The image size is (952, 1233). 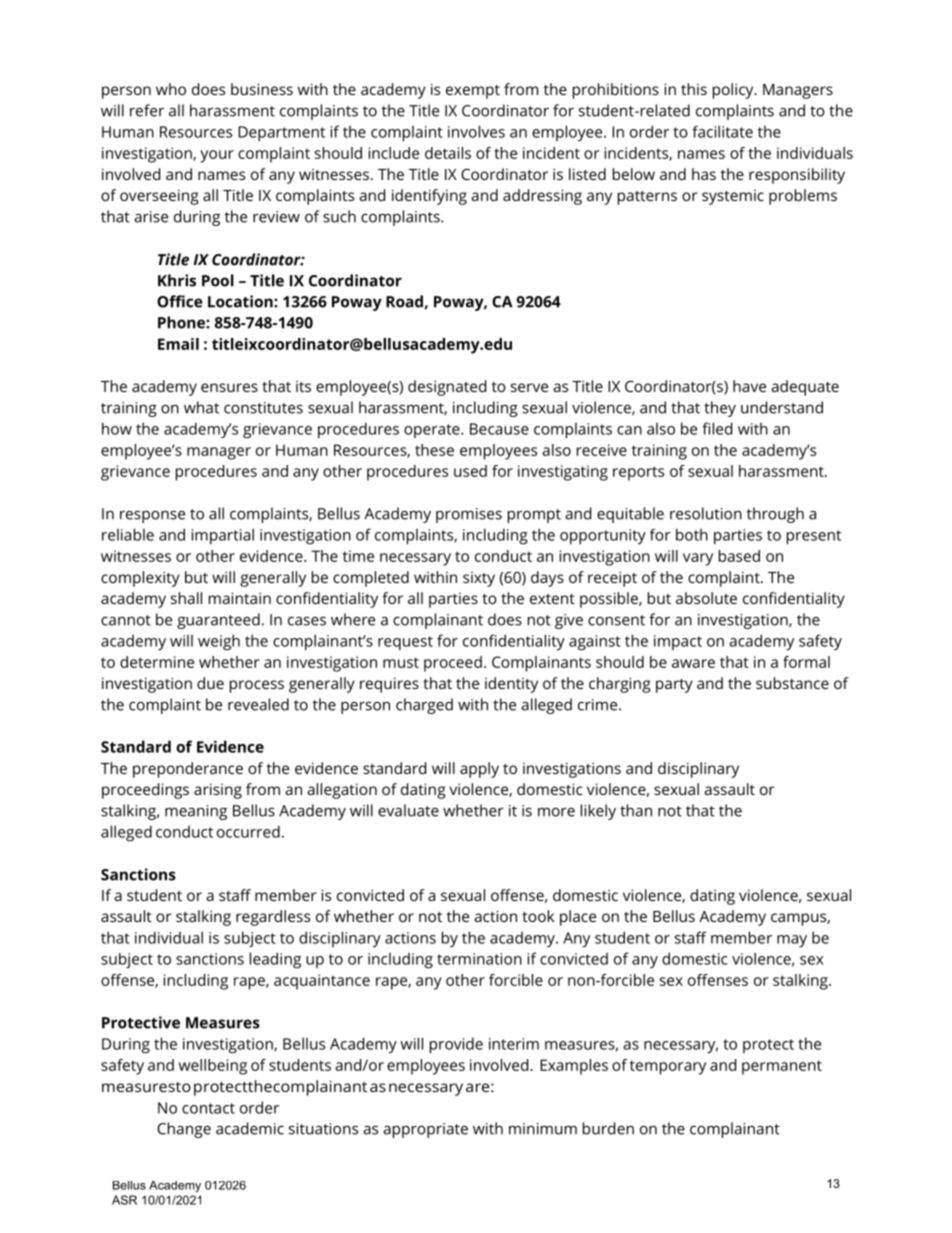 What do you see at coordinates (152, 517) in the image?
I see `response` at bounding box center [152, 517].
